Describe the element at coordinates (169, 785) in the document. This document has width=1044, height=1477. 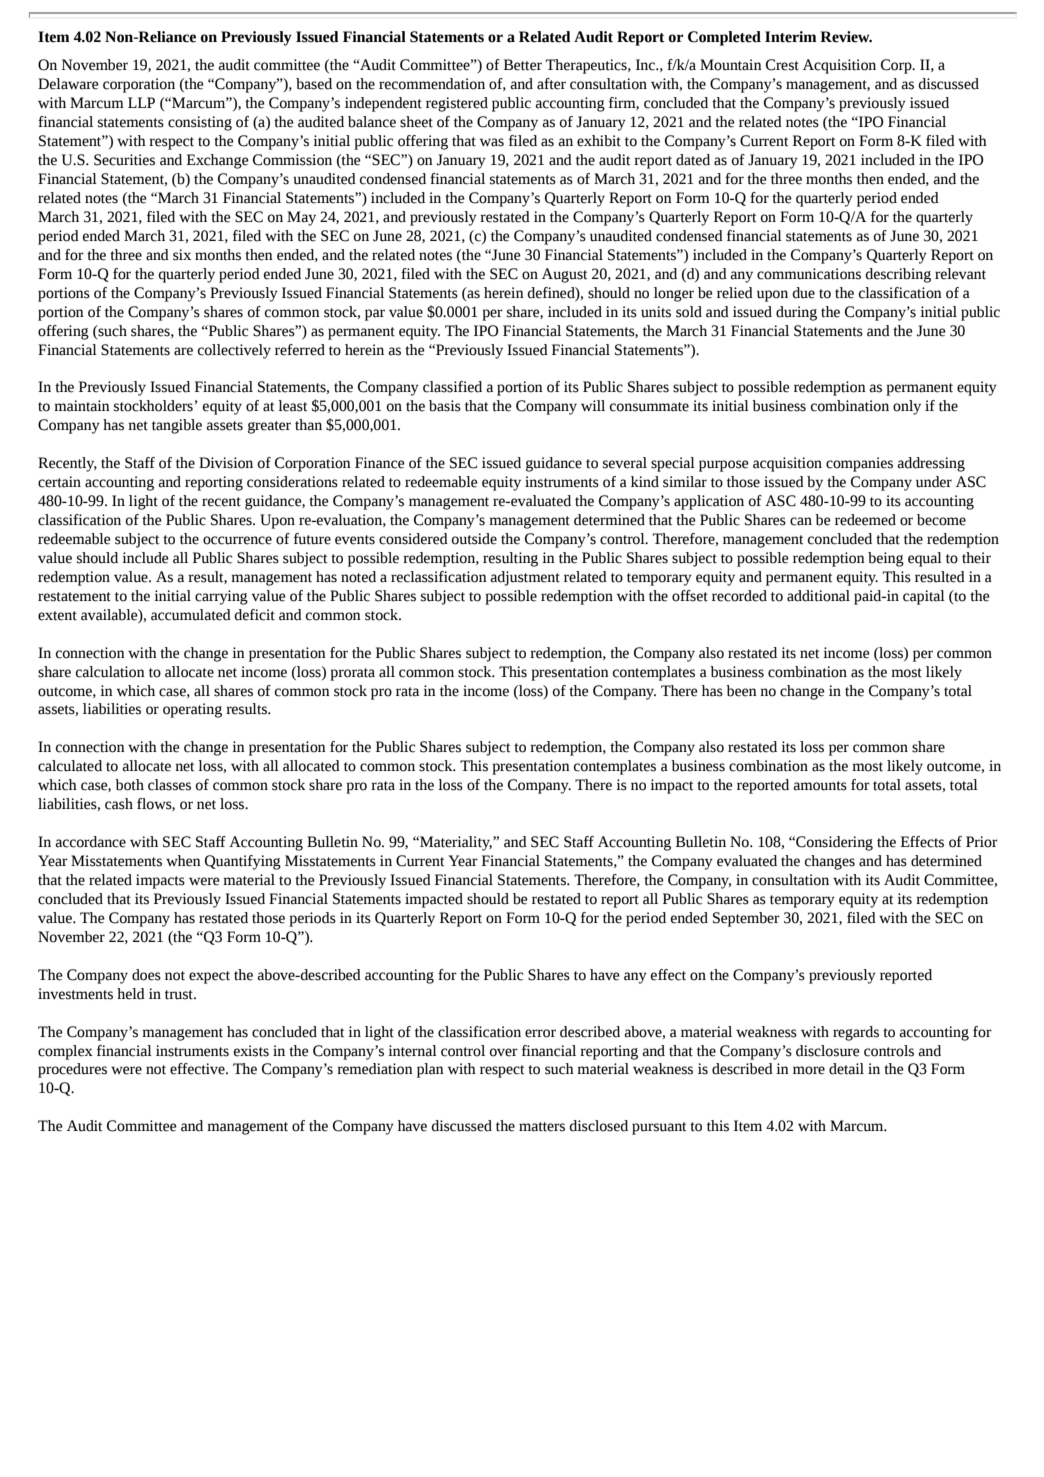
I see `classes` at that location.
